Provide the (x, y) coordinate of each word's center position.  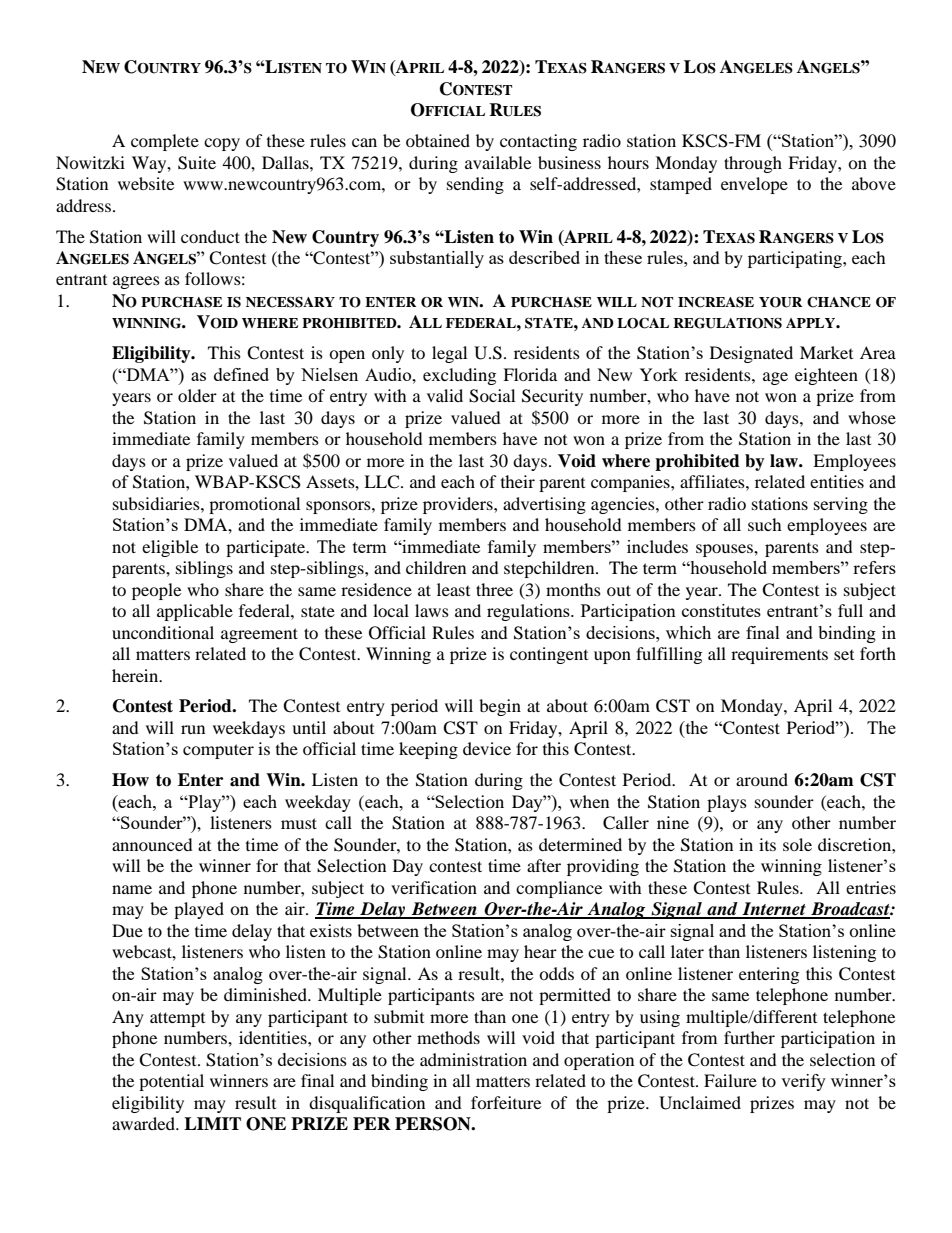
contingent (549, 655)
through (753, 164)
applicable (195, 612)
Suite (197, 163)
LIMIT (212, 1123)
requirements (779, 655)
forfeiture (506, 1102)
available (498, 162)
